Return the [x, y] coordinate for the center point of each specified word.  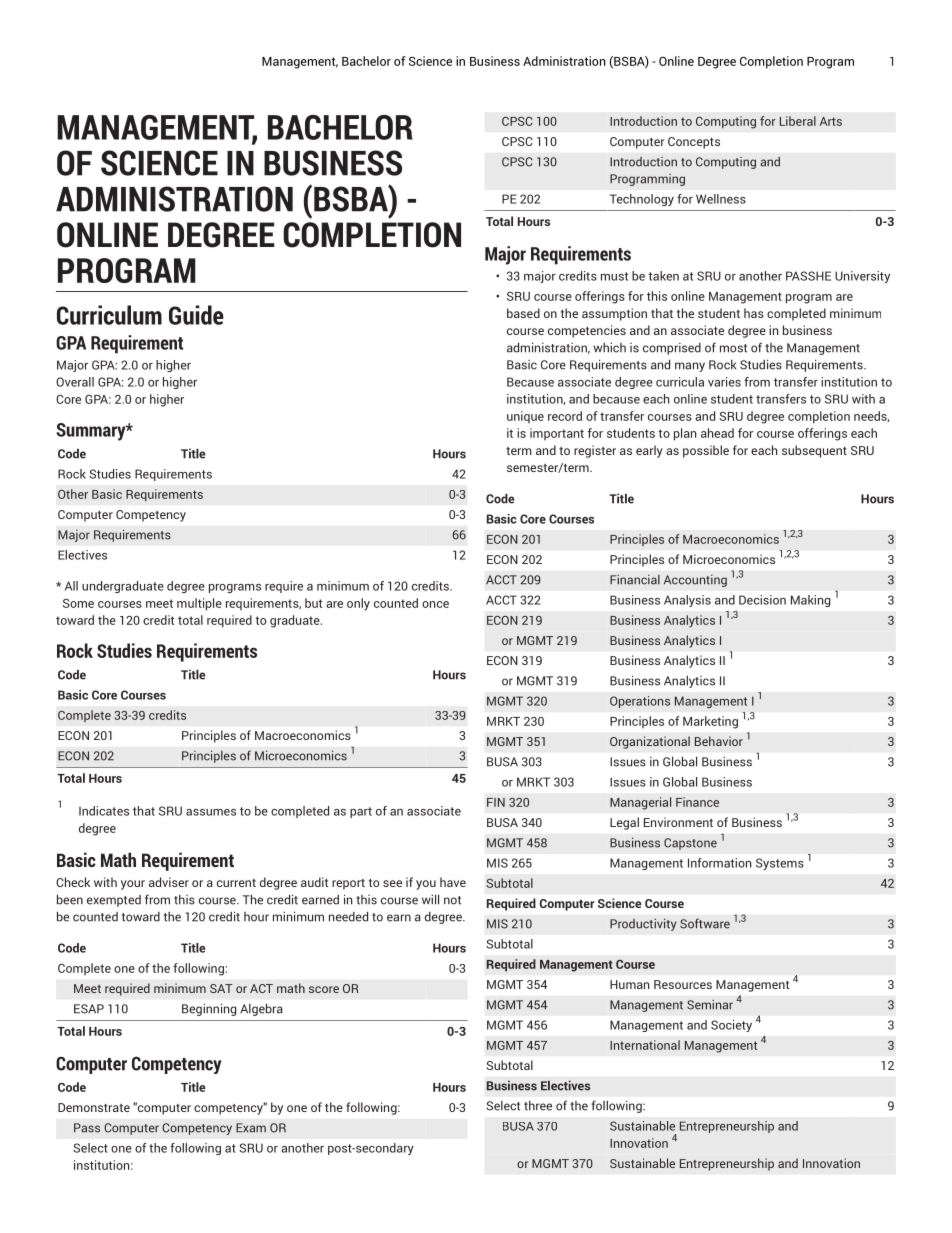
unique [525, 417]
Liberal [798, 121]
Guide [196, 315]
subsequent [814, 451]
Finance [697, 802]
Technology [642, 200]
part [361, 812]
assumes [211, 812]
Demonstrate [94, 1107]
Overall [75, 382]
